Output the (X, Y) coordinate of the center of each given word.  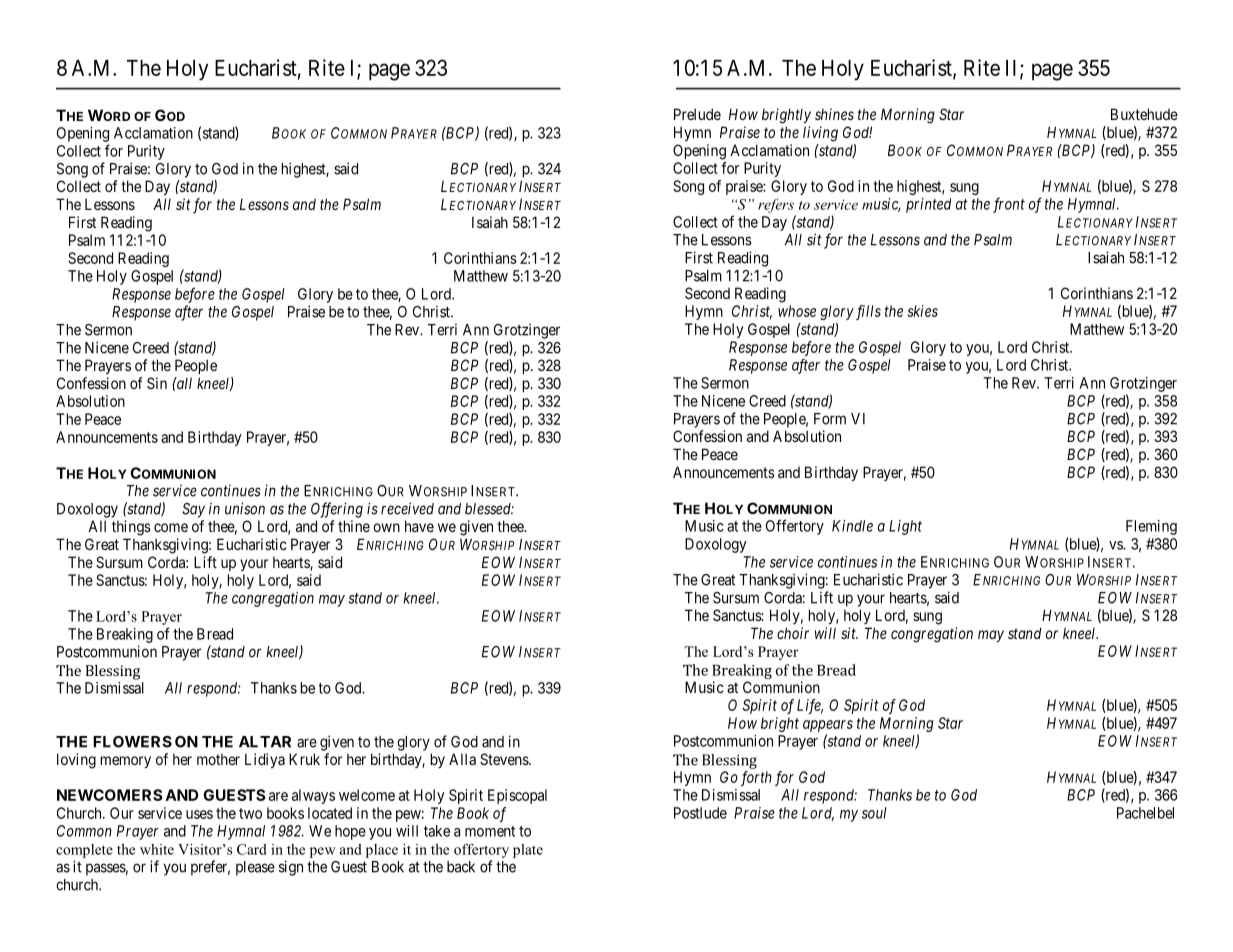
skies (923, 311)
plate (528, 851)
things (131, 528)
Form (830, 419)
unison (245, 508)
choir (793, 633)
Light (905, 527)
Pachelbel (1145, 813)
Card (252, 849)
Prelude (697, 114)
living (820, 134)
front (1009, 205)
